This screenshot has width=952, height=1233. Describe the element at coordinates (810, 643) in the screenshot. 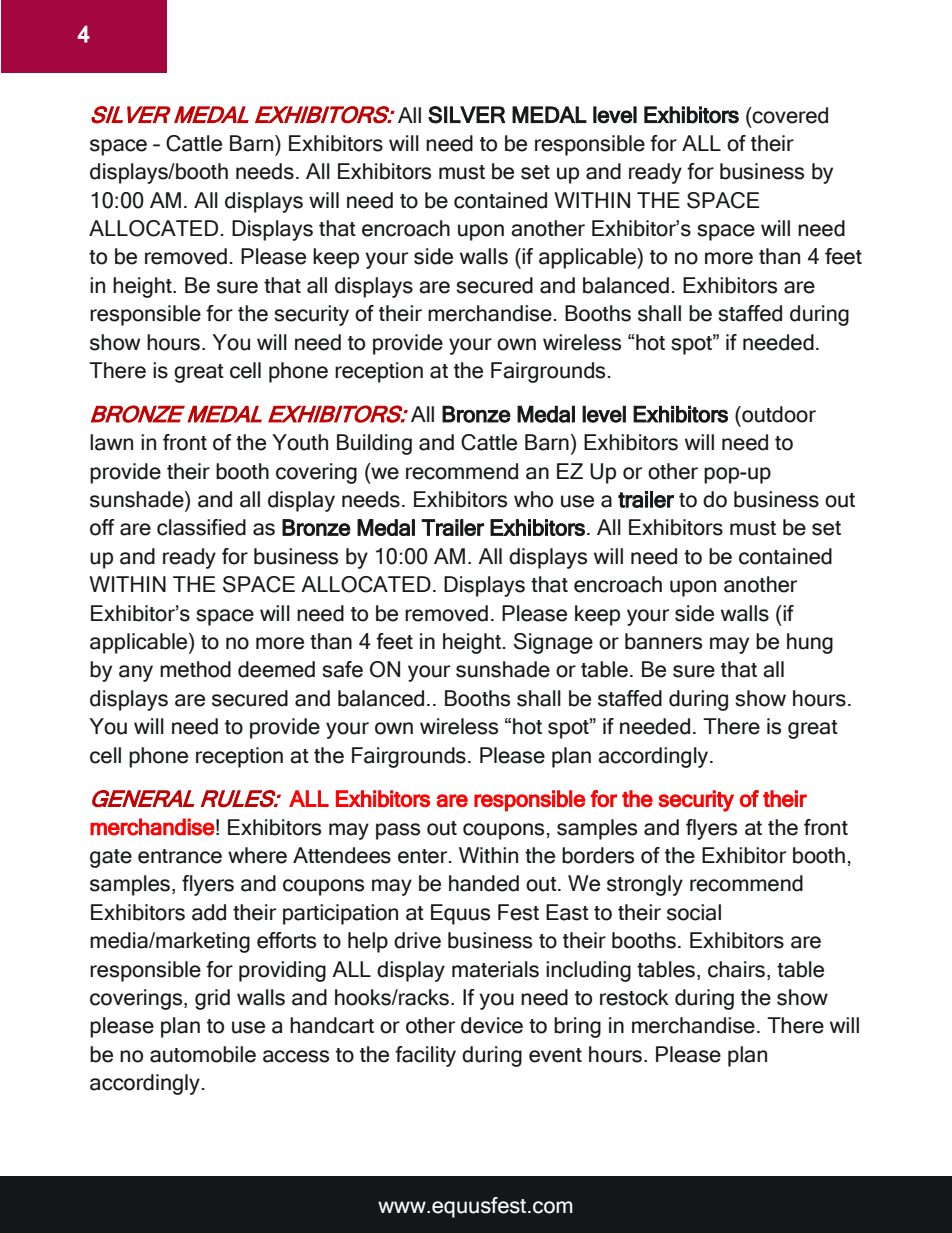

I see `hung` at that location.
